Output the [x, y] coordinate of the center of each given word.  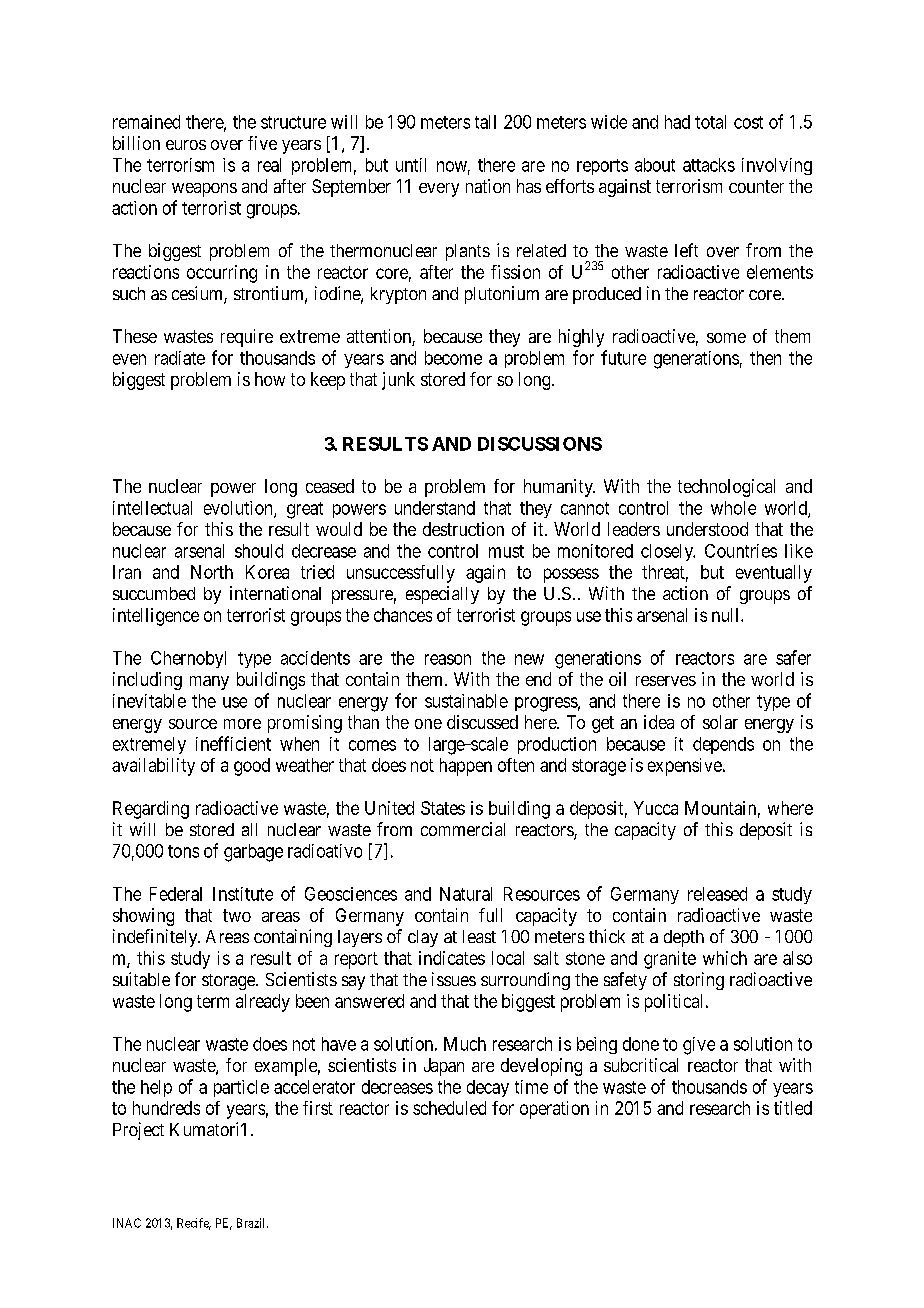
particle [241, 1088]
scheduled [449, 1108]
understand [435, 508]
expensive [685, 767]
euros [186, 145]
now [453, 167]
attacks [709, 165]
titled [793, 1108]
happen [466, 767]
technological [726, 488]
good [252, 767]
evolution [239, 509]
